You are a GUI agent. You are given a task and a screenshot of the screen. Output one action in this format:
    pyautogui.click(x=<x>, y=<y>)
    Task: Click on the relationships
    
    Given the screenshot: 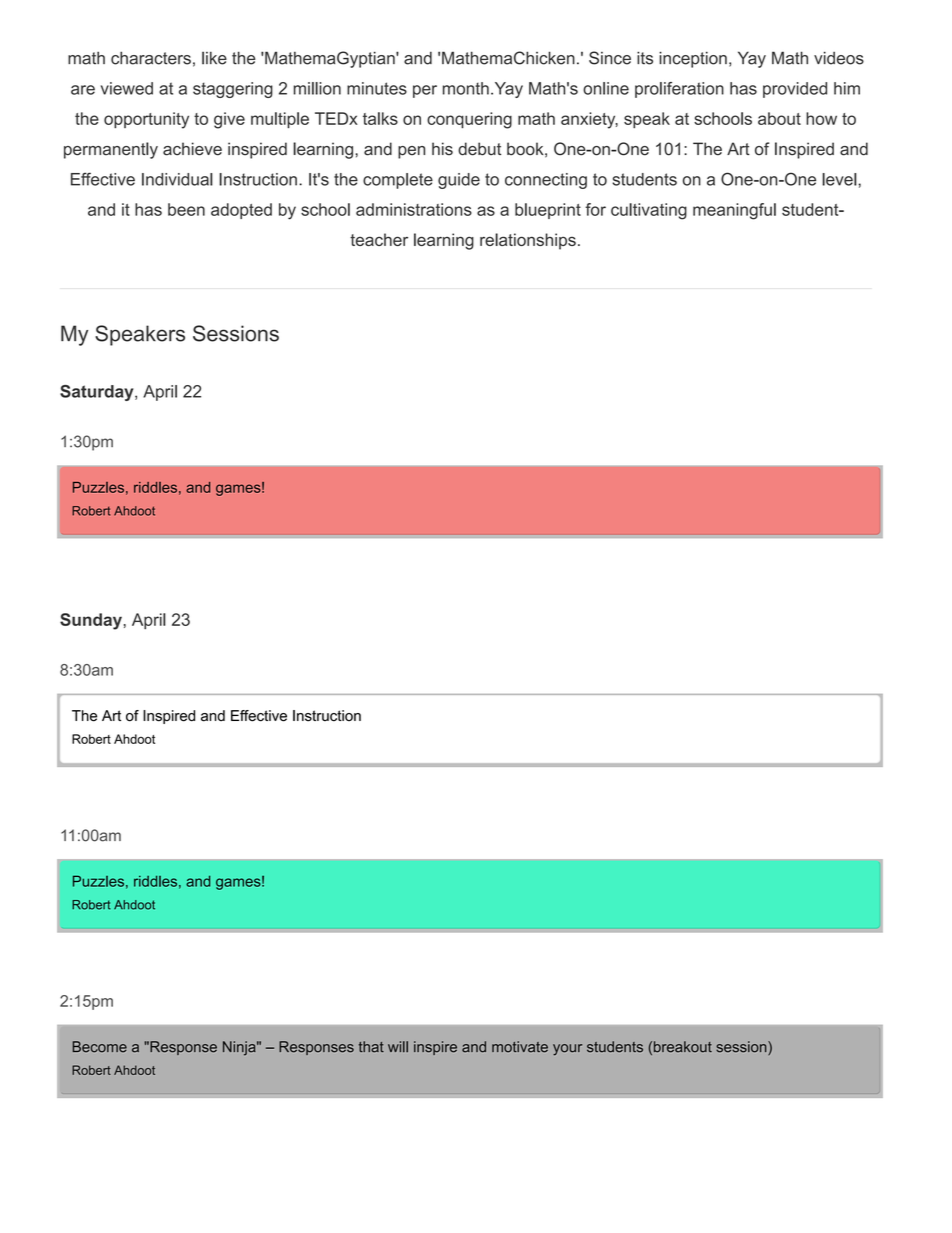 What is the action you would take?
    pyautogui.click(x=528, y=241)
